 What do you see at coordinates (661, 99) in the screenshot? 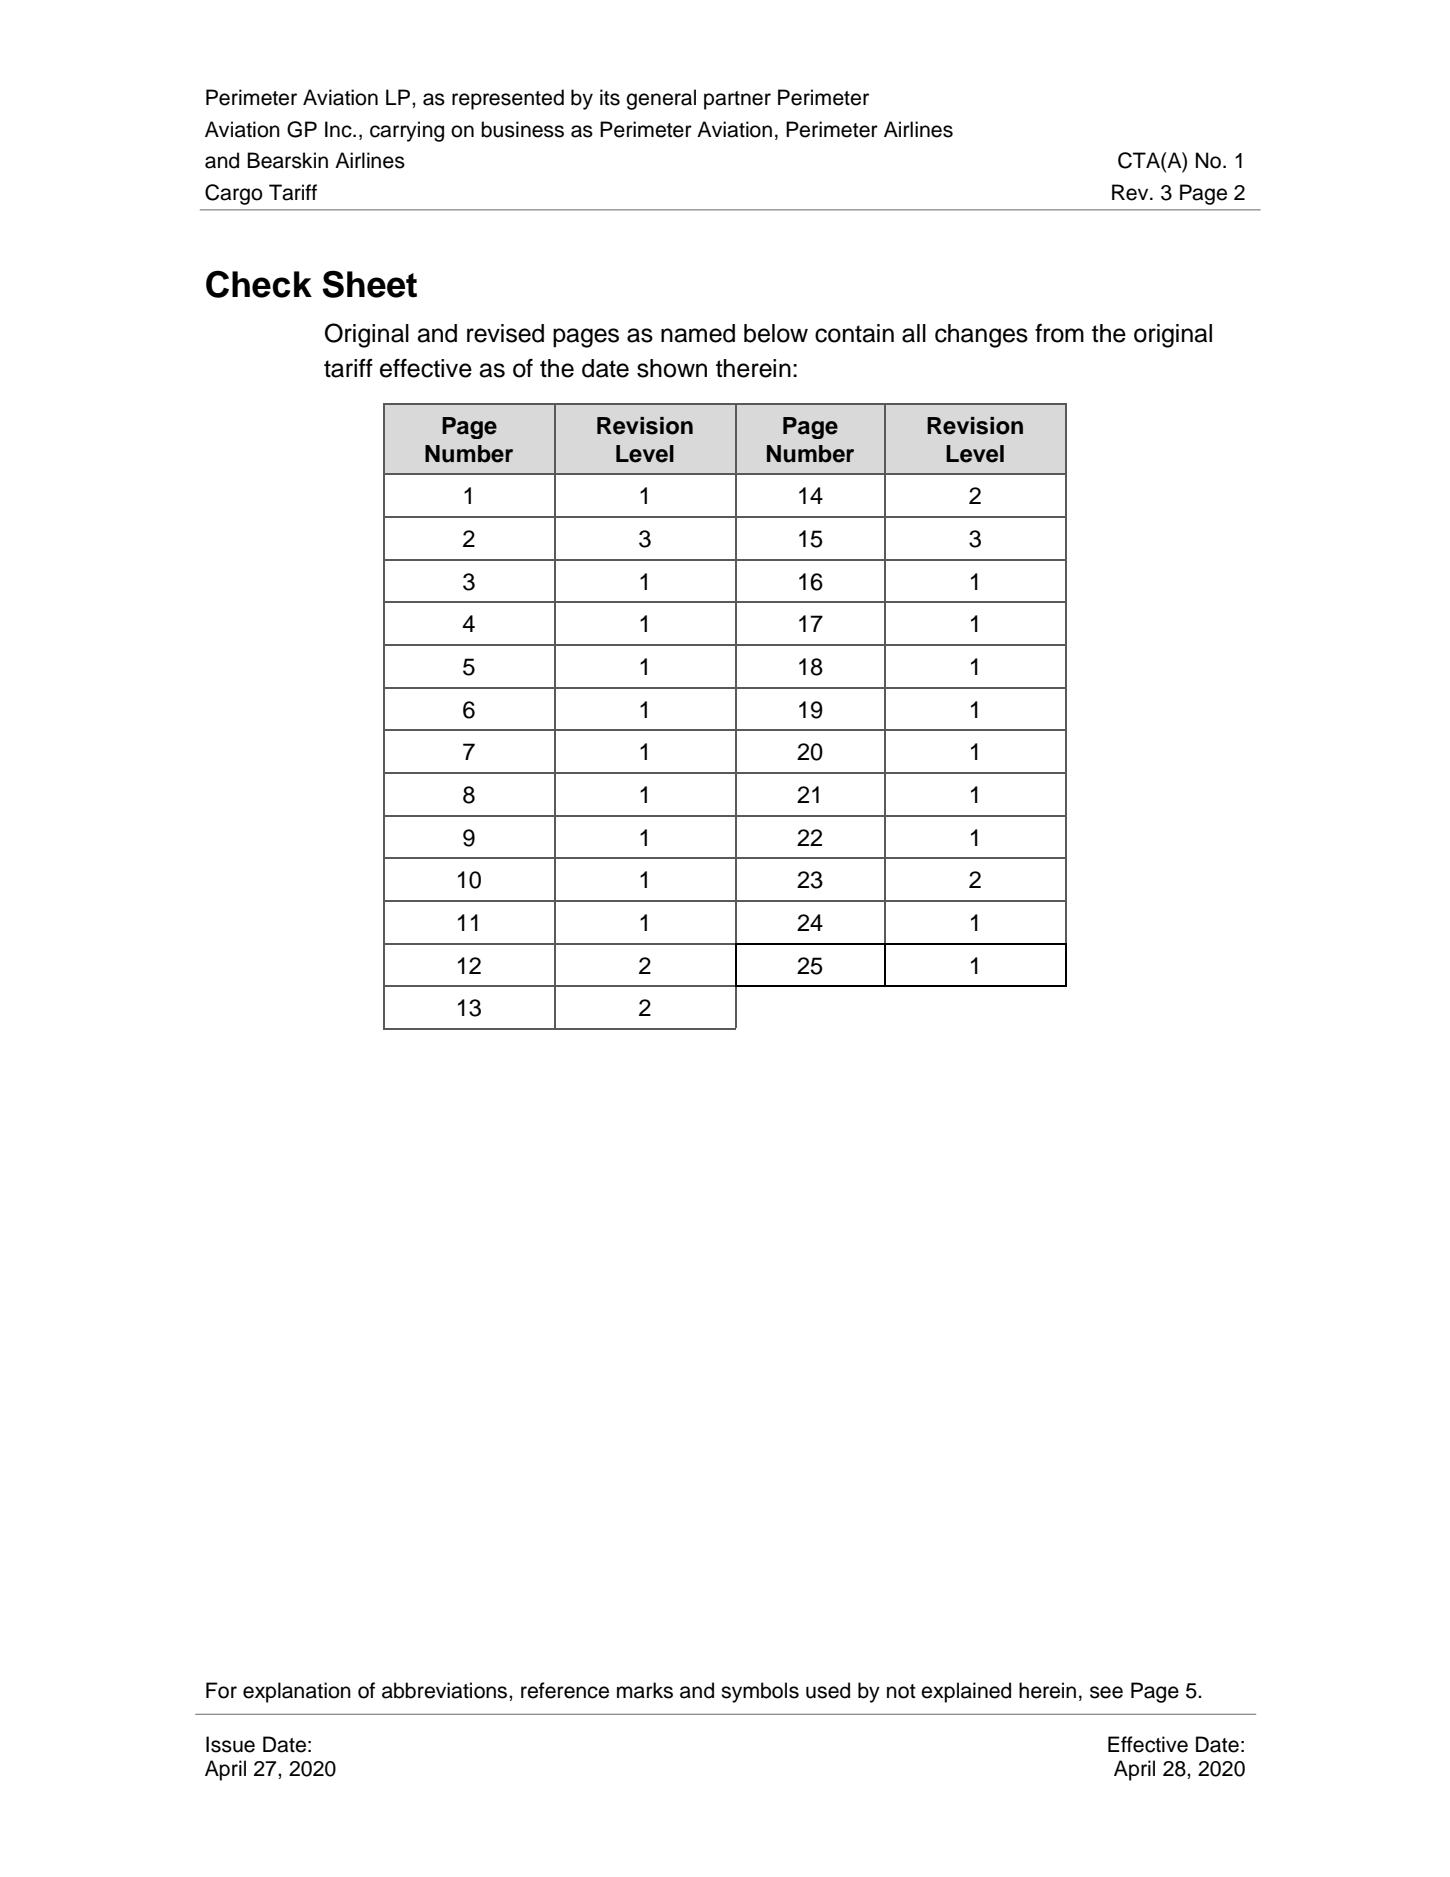
I see `general` at bounding box center [661, 99].
